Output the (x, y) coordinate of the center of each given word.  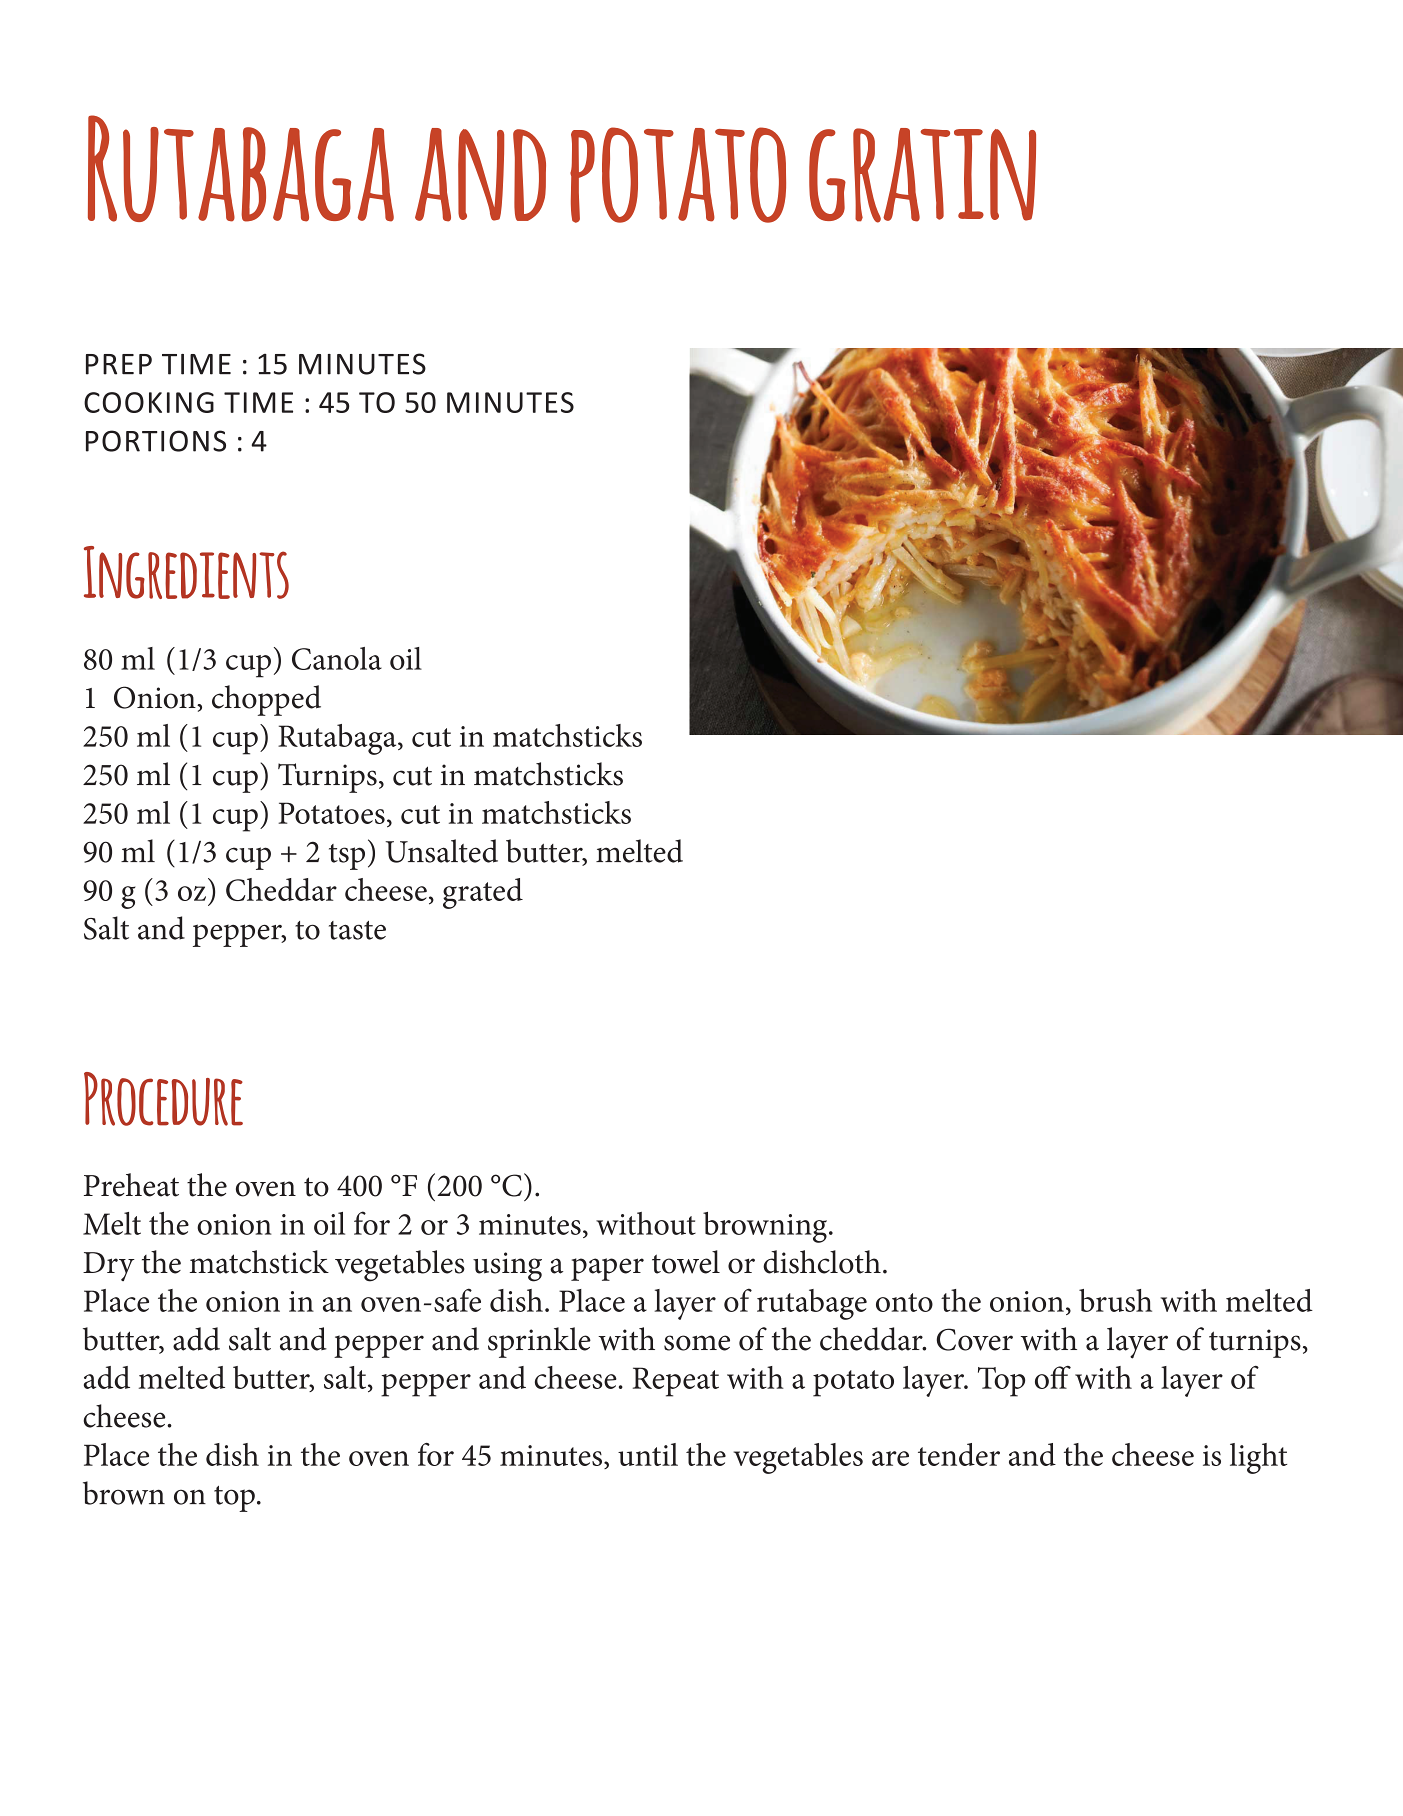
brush (1115, 1300)
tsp (347, 857)
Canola (337, 658)
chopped (266, 700)
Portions (156, 441)
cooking (149, 402)
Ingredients (186, 572)
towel (686, 1262)
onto (904, 1302)
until (648, 1454)
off (1053, 1377)
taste (357, 930)
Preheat (131, 1185)
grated (483, 893)
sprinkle (539, 1342)
